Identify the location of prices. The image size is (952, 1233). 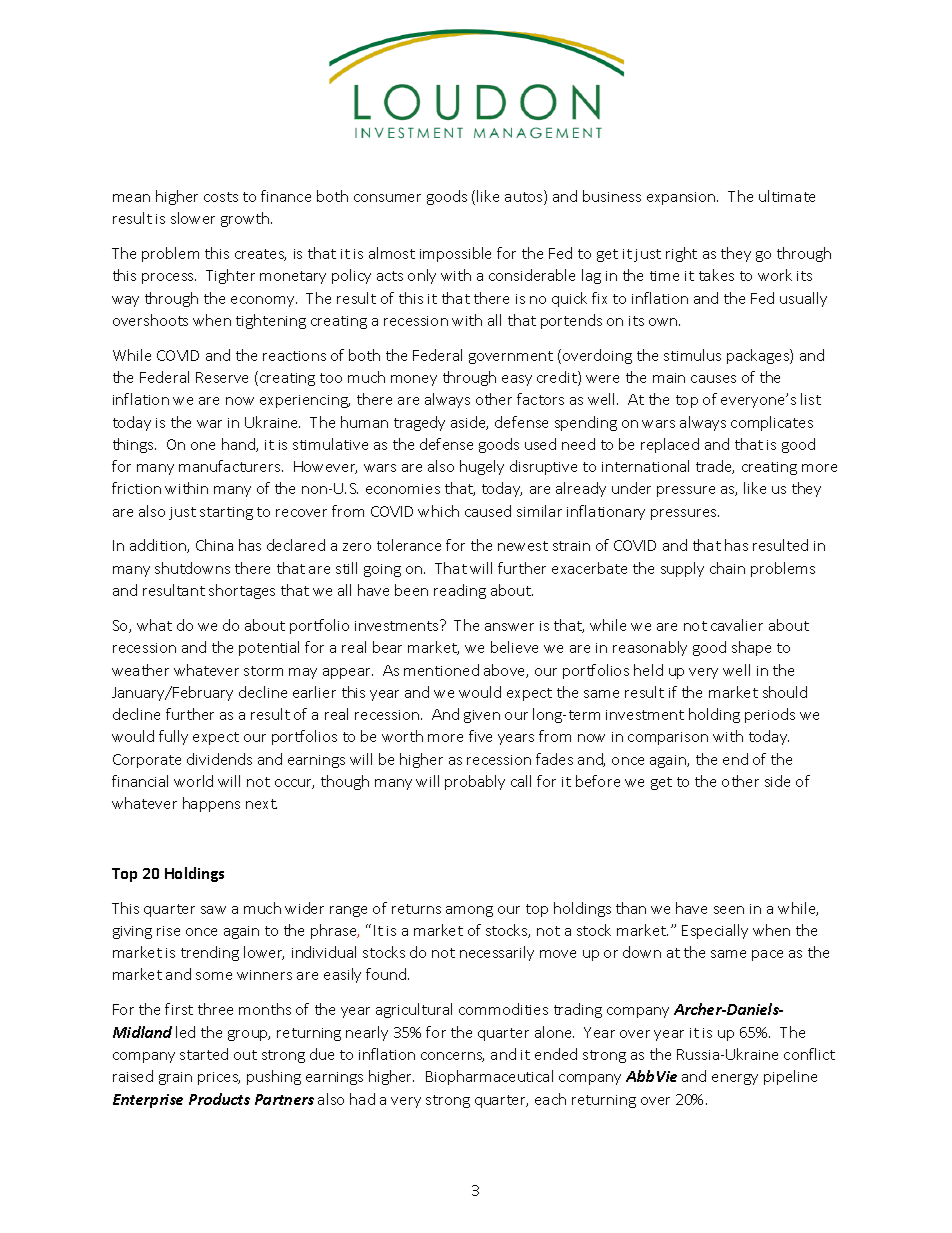
(219, 1078).
